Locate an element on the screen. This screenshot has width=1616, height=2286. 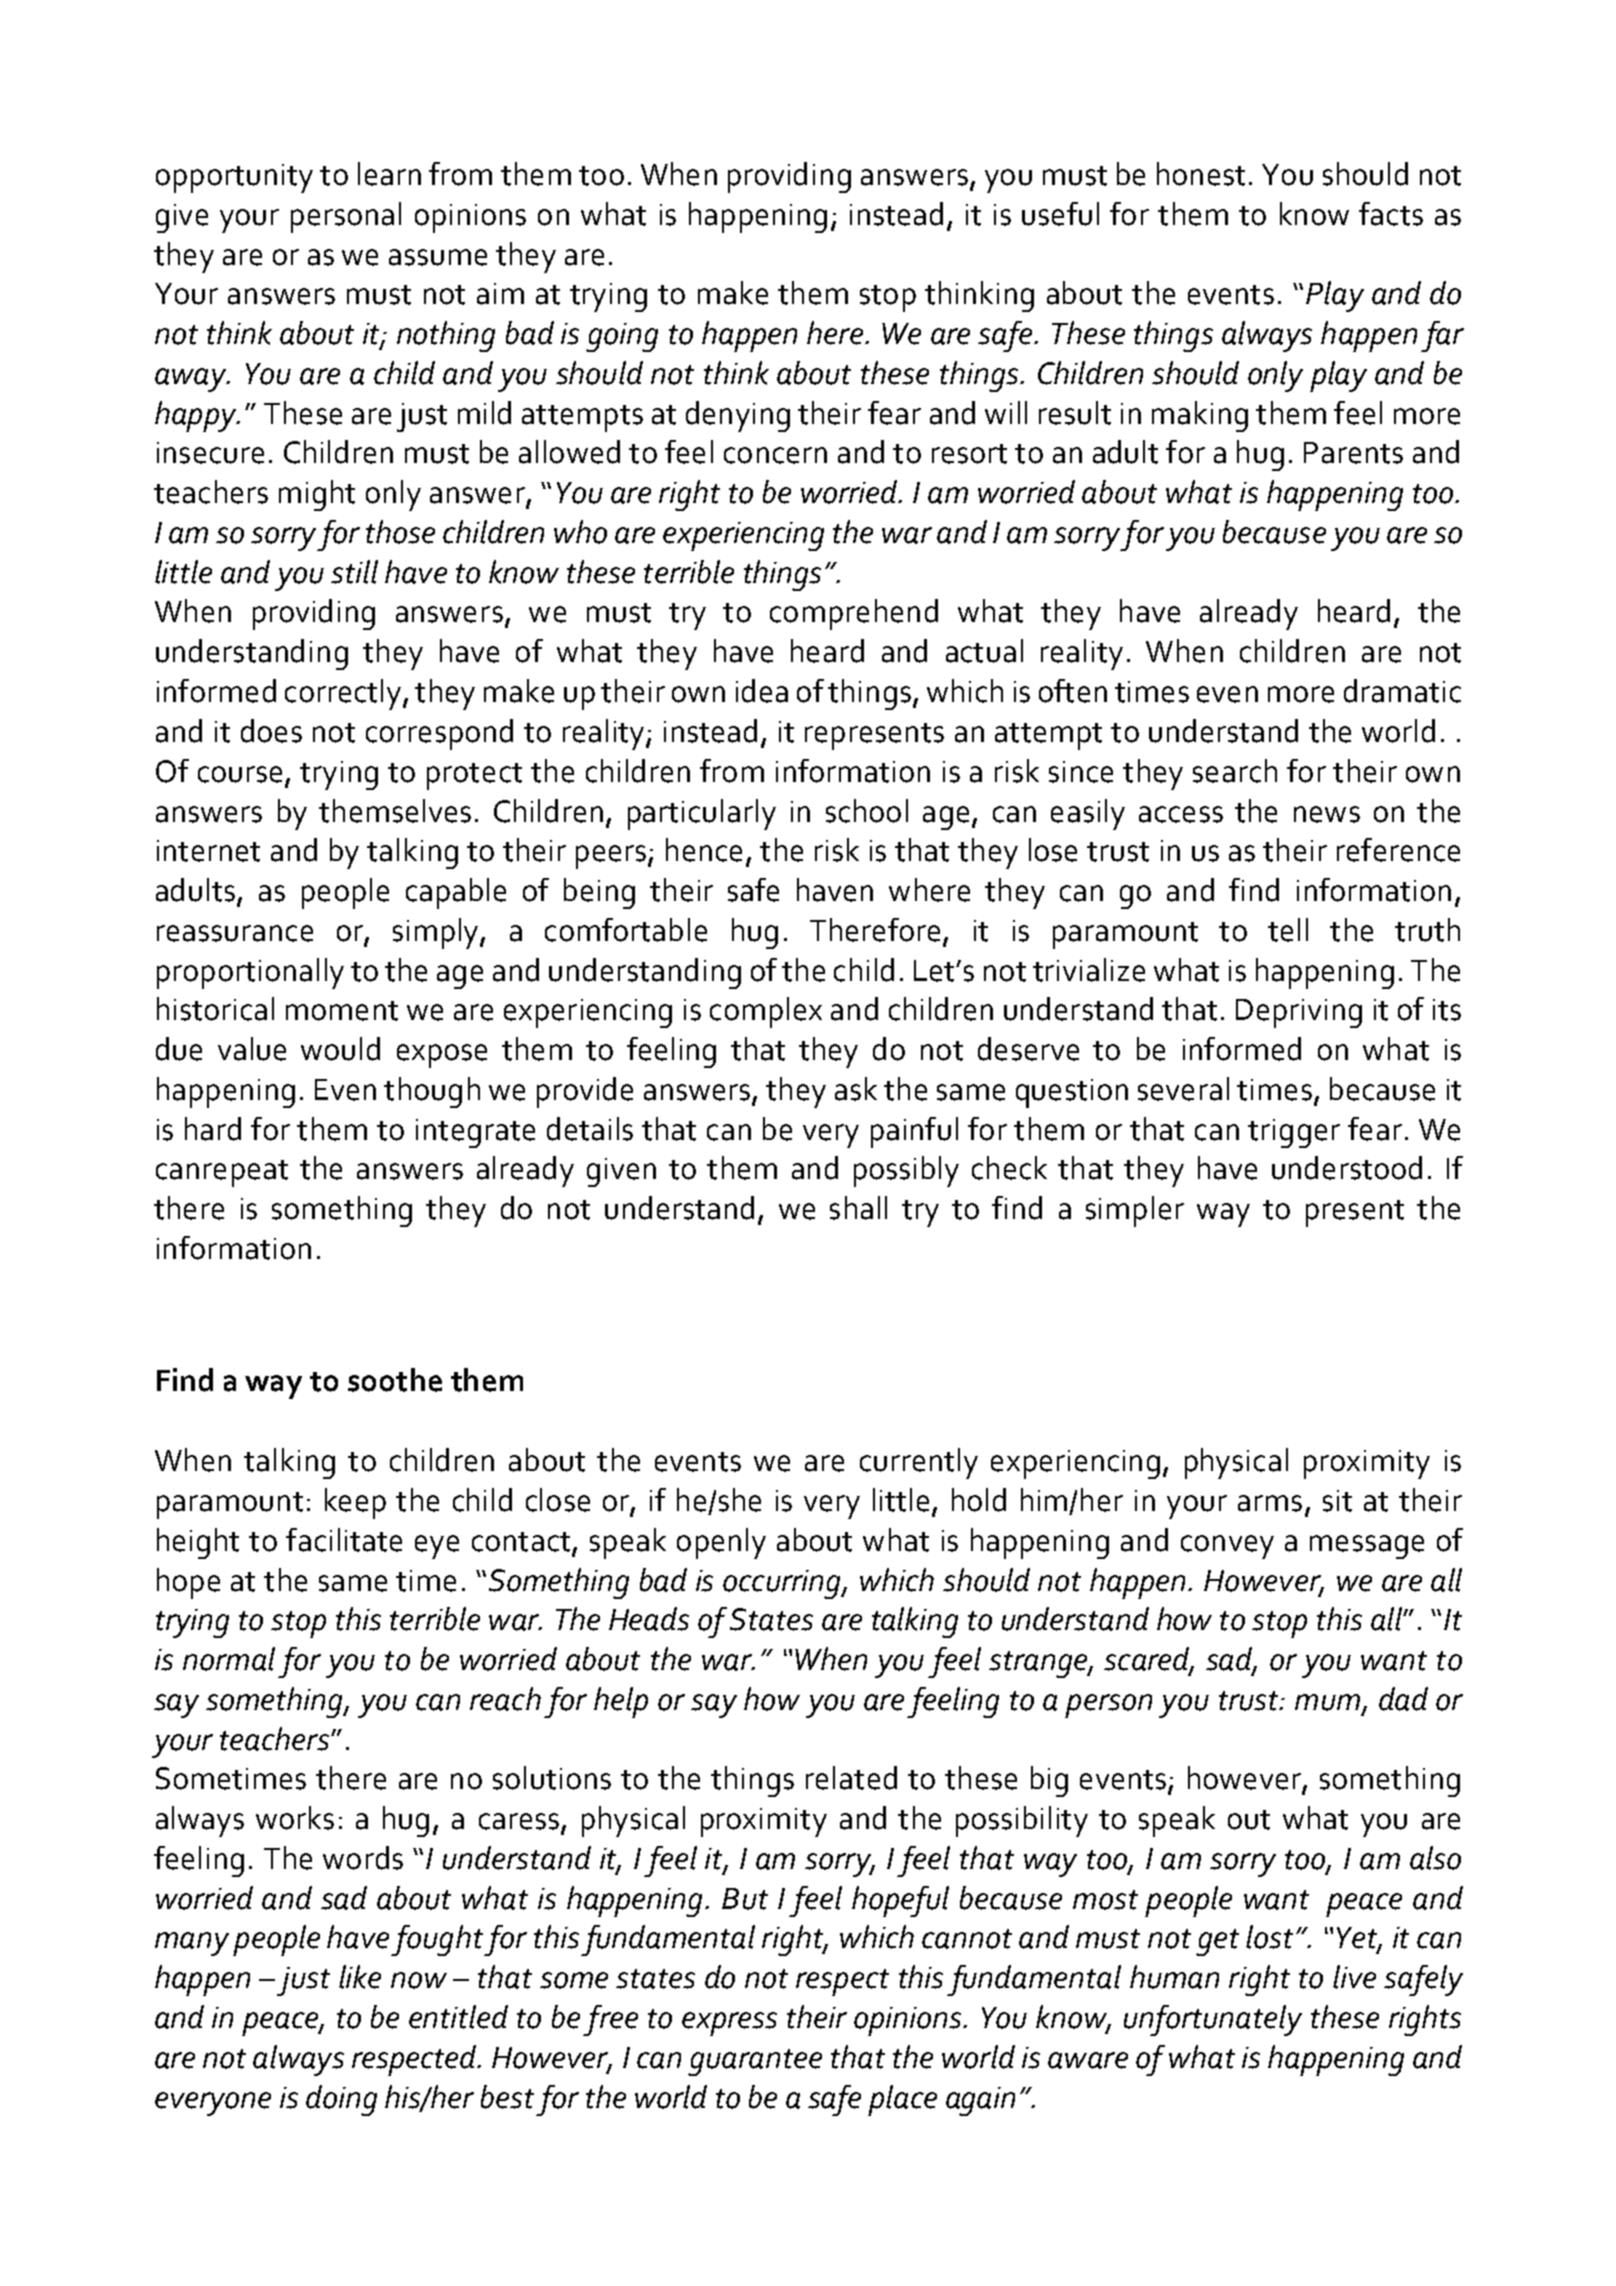
school is located at coordinates (867, 811).
